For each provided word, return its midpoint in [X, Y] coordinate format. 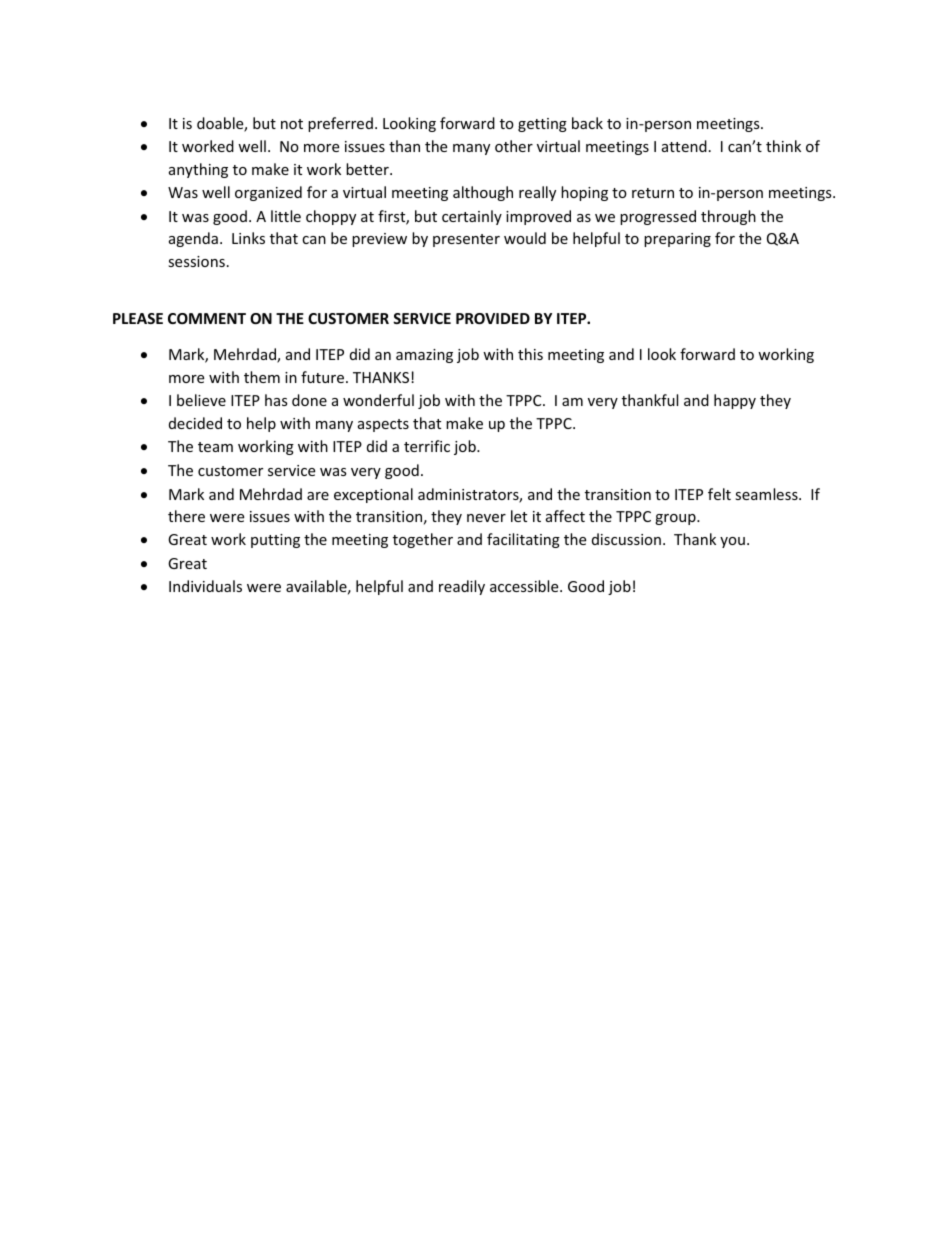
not [292, 124]
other [514, 146]
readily [462, 587]
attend [684, 146]
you [732, 542]
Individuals [205, 586]
